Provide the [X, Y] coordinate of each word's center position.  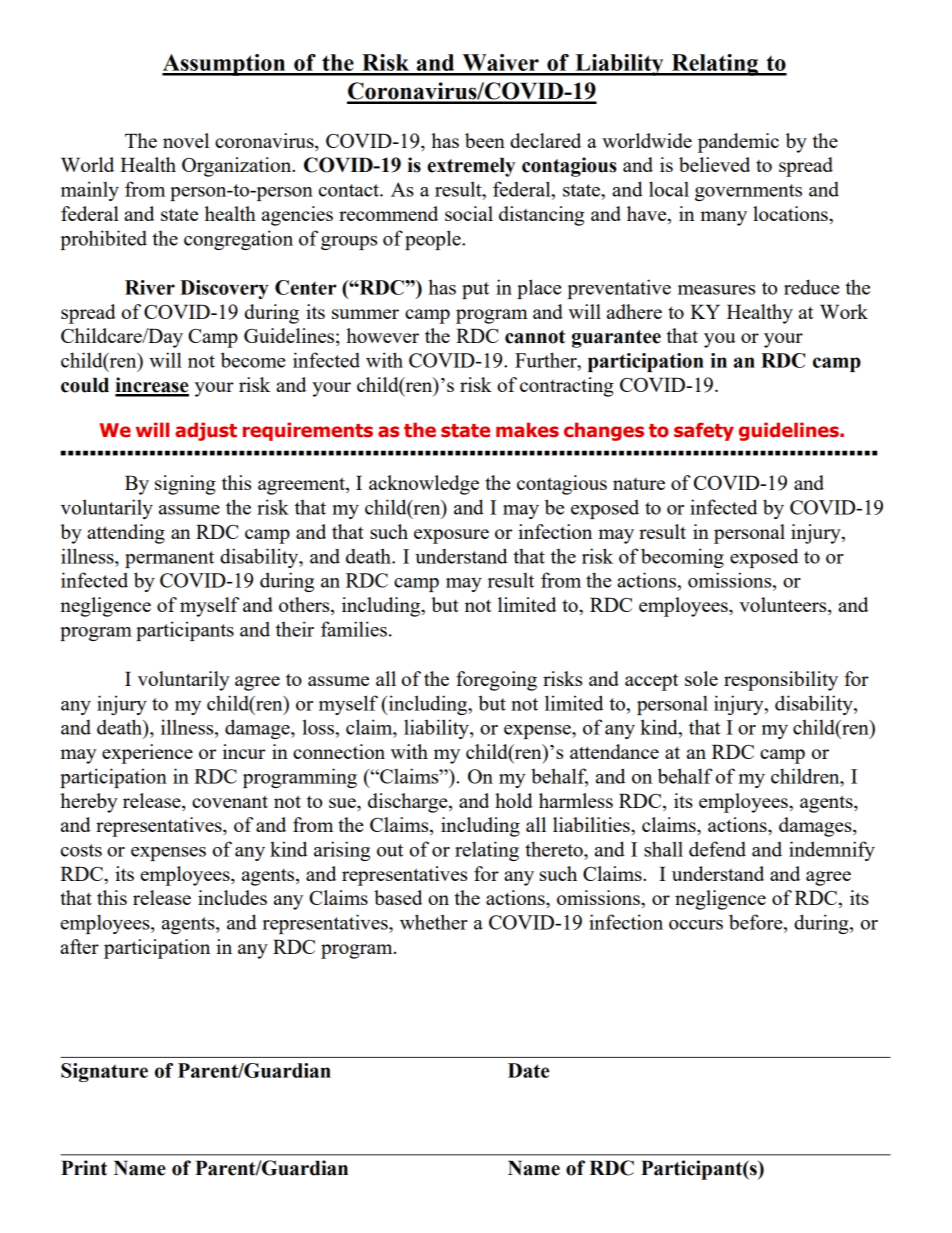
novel [186, 140]
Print [84, 1168]
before [757, 922]
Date [528, 1070]
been [485, 140]
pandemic [738, 143]
